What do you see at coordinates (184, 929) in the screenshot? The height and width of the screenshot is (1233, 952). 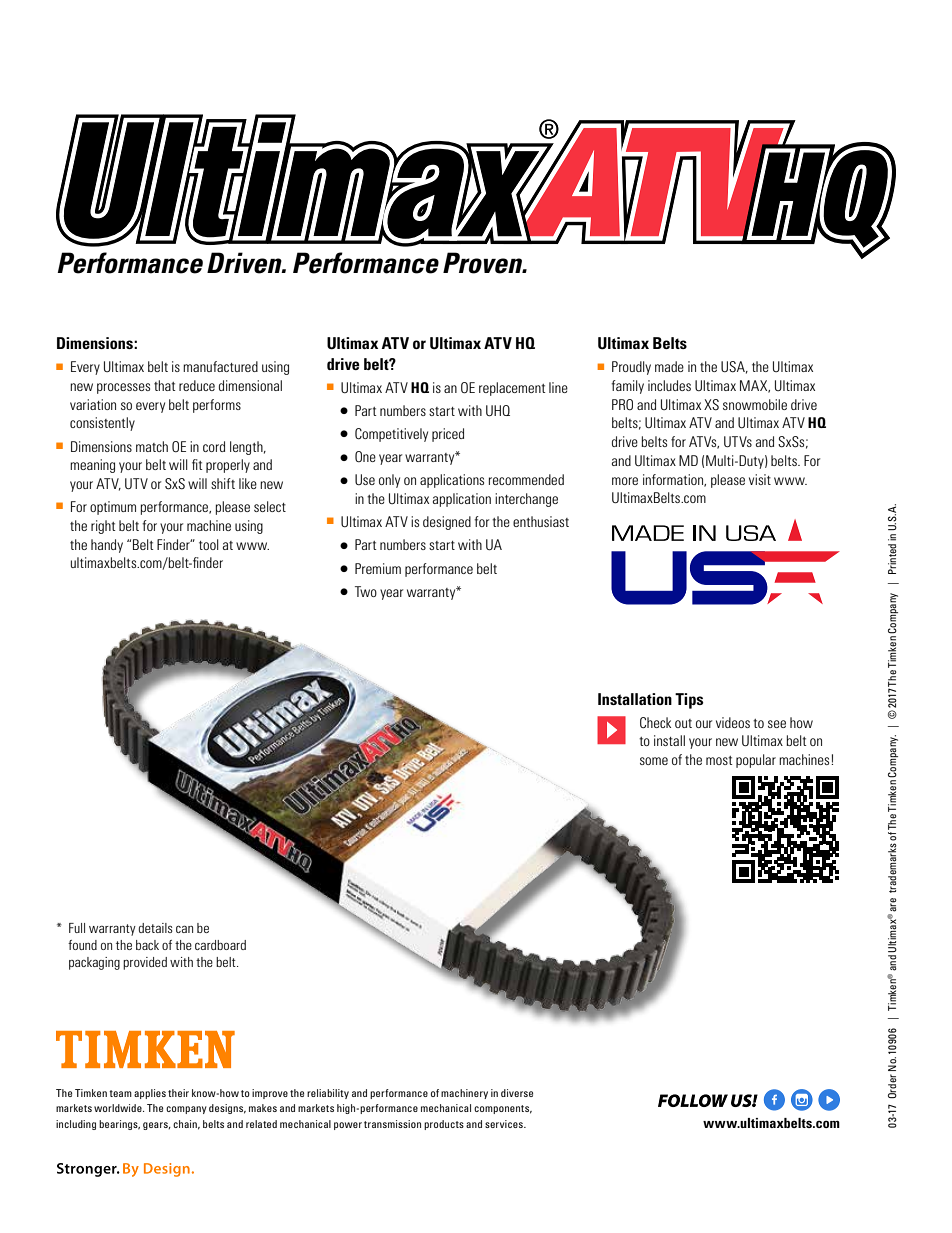 I see `can` at bounding box center [184, 929].
